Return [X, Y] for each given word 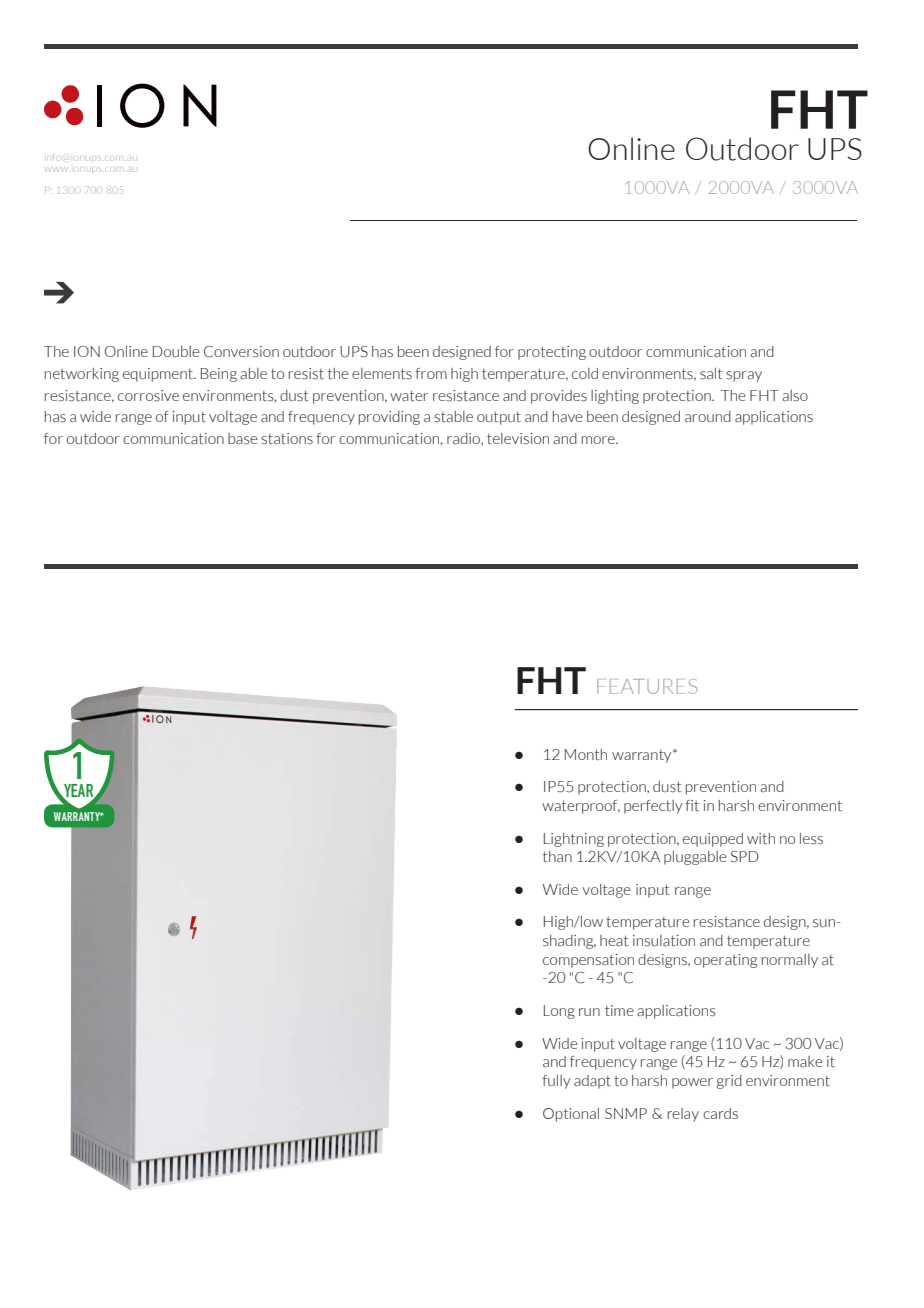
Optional [571, 1115]
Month [586, 755]
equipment [159, 375]
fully [556, 1082]
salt [711, 374]
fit [692, 806]
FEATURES [647, 686]
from [431, 373]
